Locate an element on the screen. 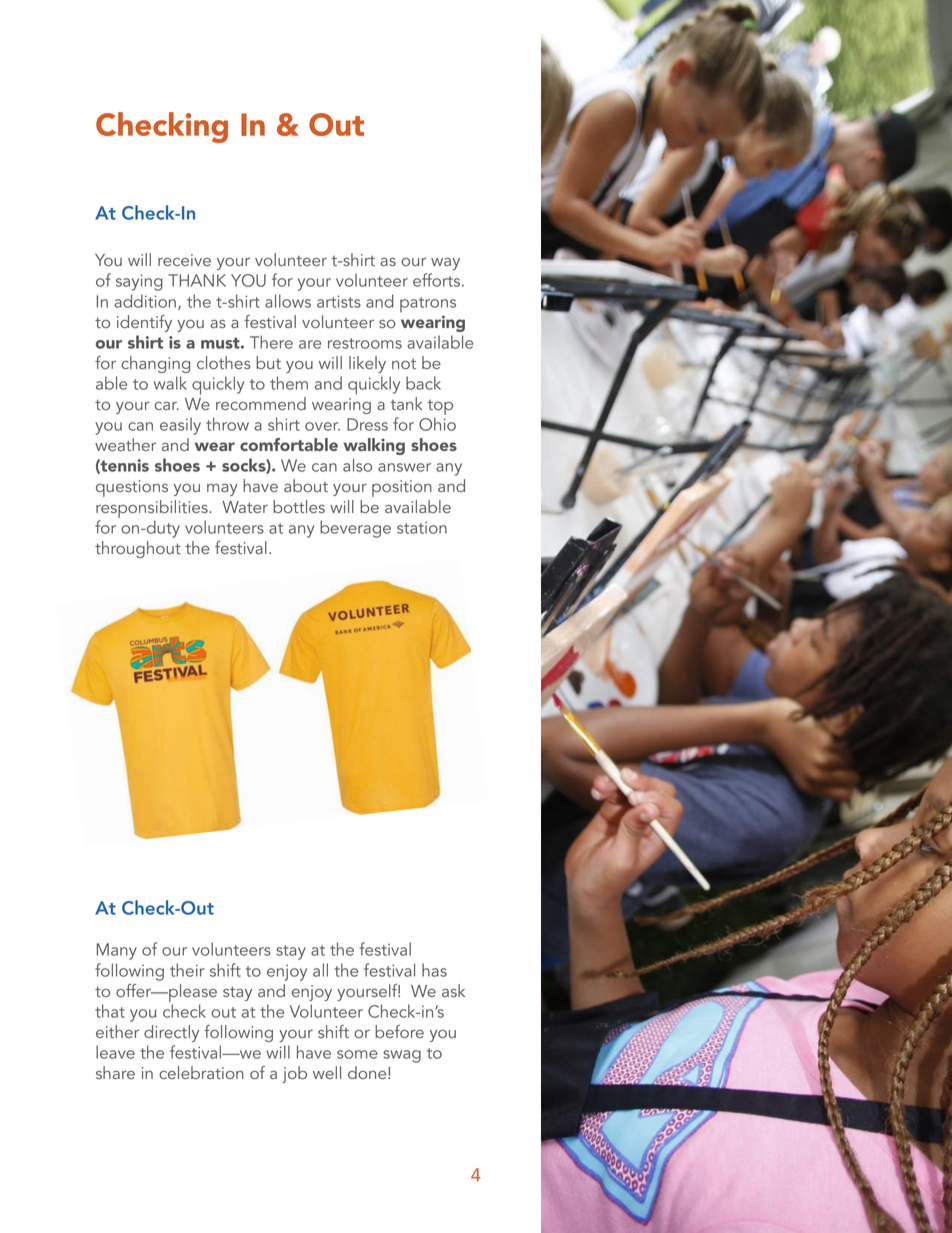 The width and height of the screenshot is (952, 1233). throughout is located at coordinates (138, 549).
